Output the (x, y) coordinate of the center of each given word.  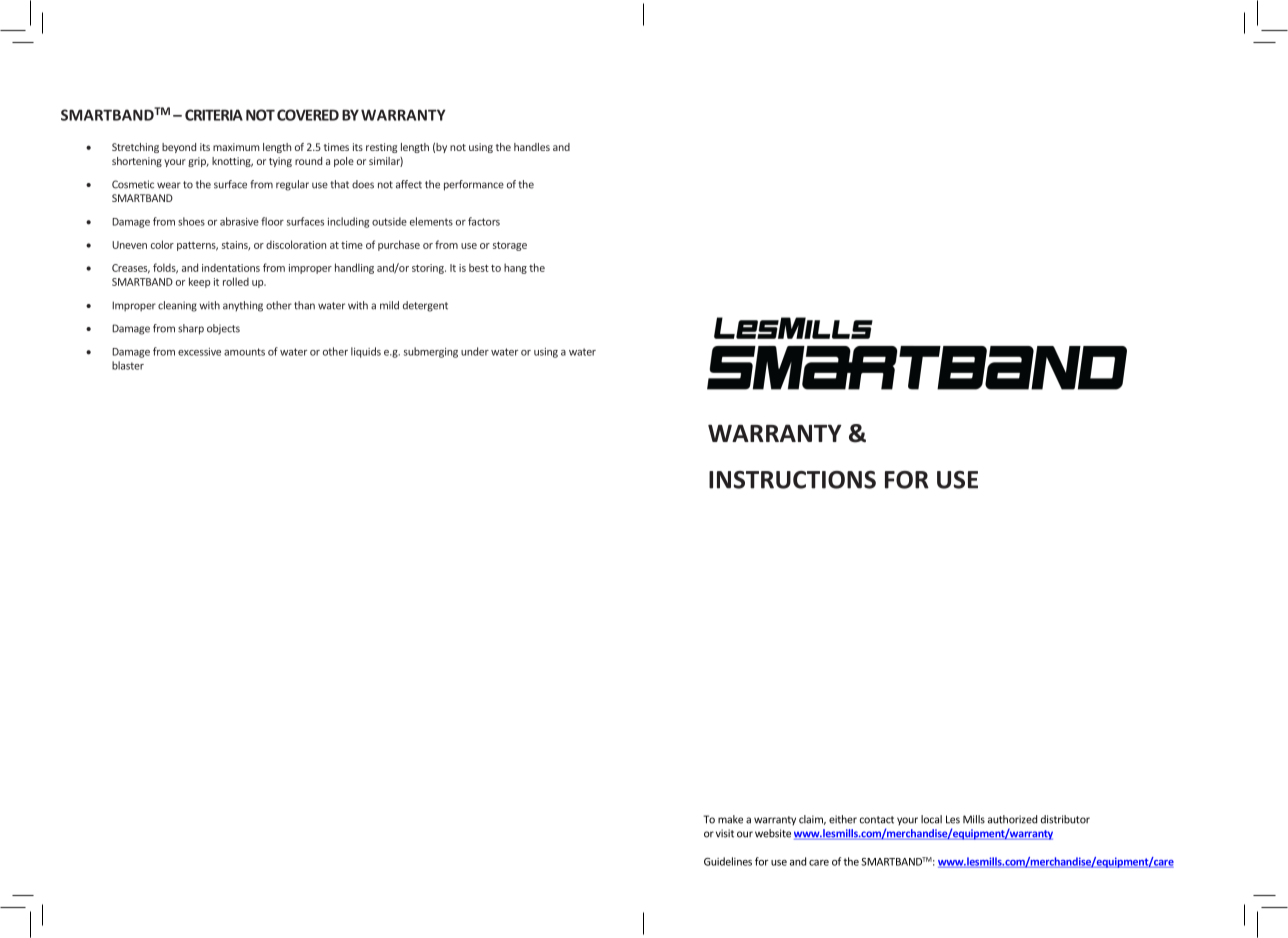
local (931, 819)
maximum (236, 147)
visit (725, 833)
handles (532, 147)
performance (474, 185)
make (730, 819)
